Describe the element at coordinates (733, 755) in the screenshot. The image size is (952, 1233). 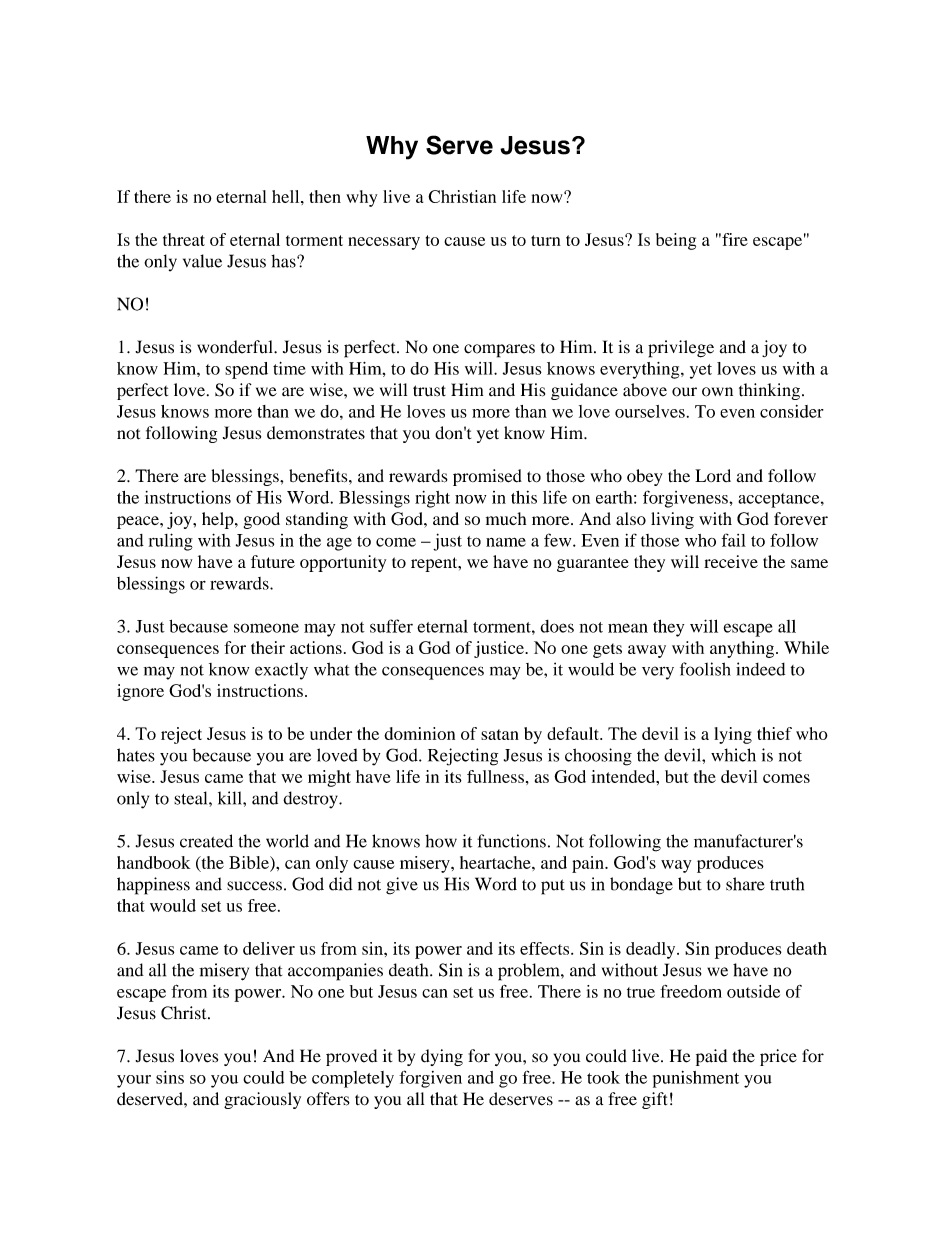
I see `which` at that location.
